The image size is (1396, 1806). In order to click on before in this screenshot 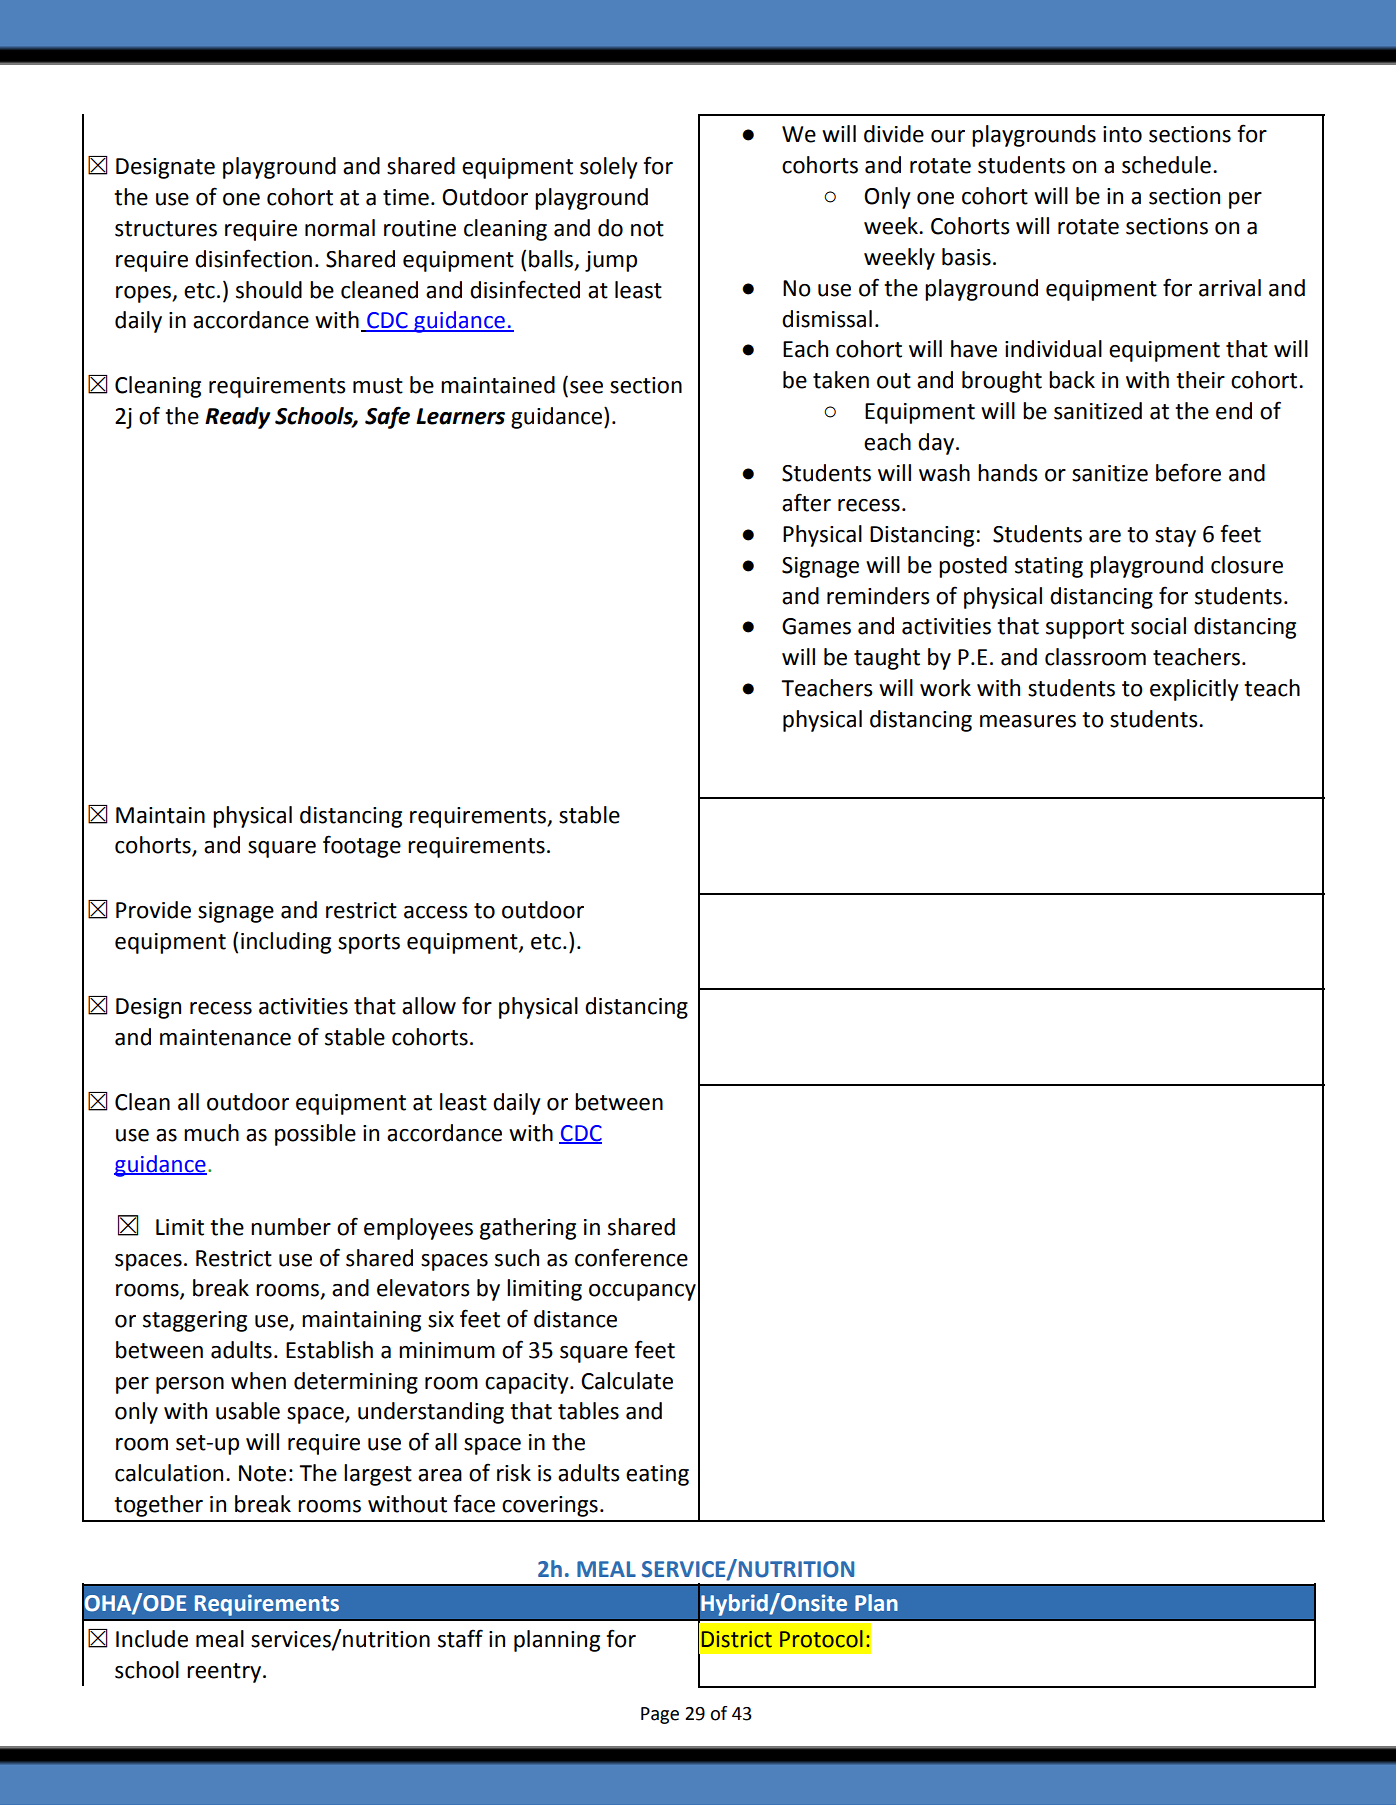, I will do `click(1188, 472)`.
